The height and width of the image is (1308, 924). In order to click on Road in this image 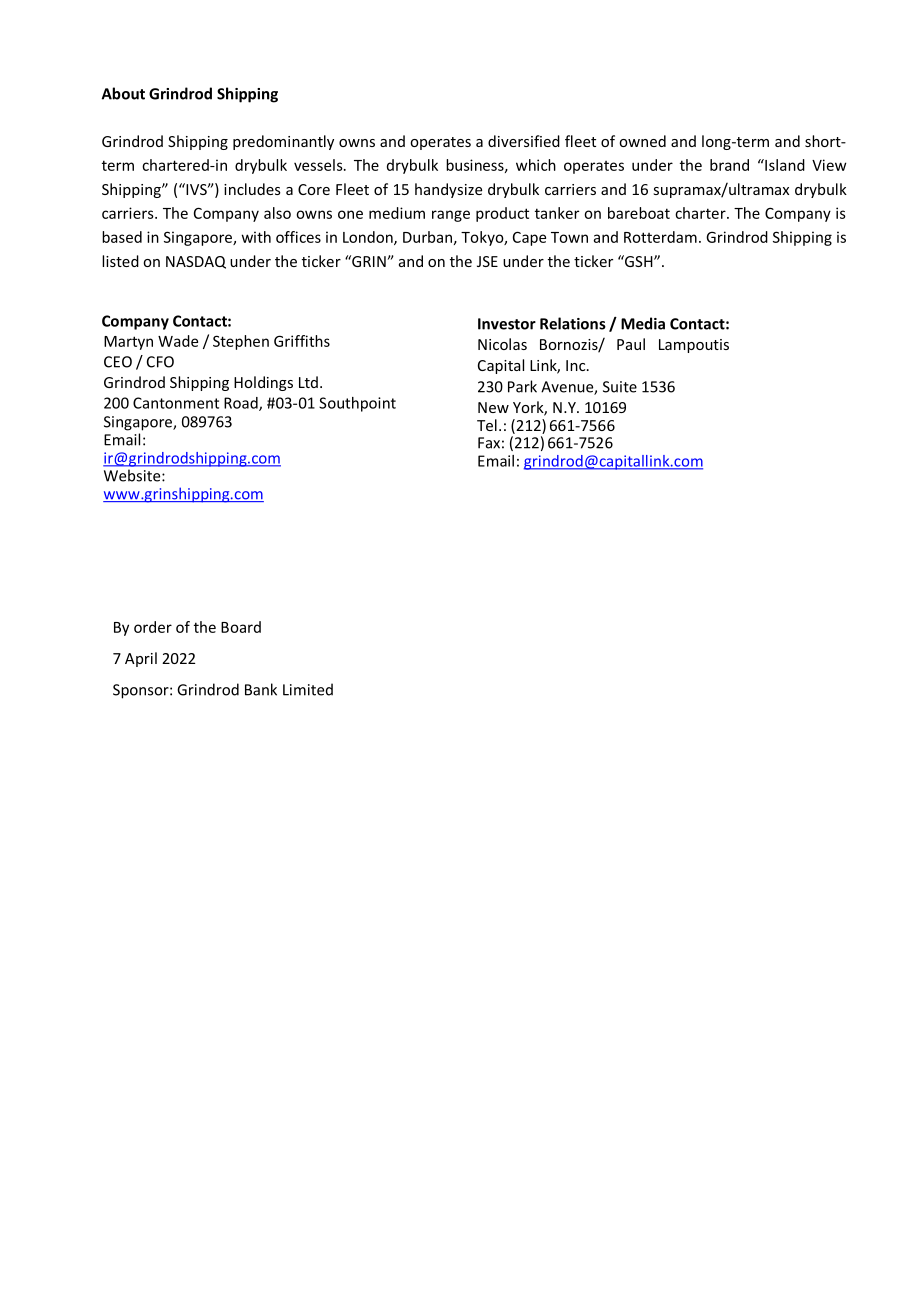, I will do `click(242, 404)`.
